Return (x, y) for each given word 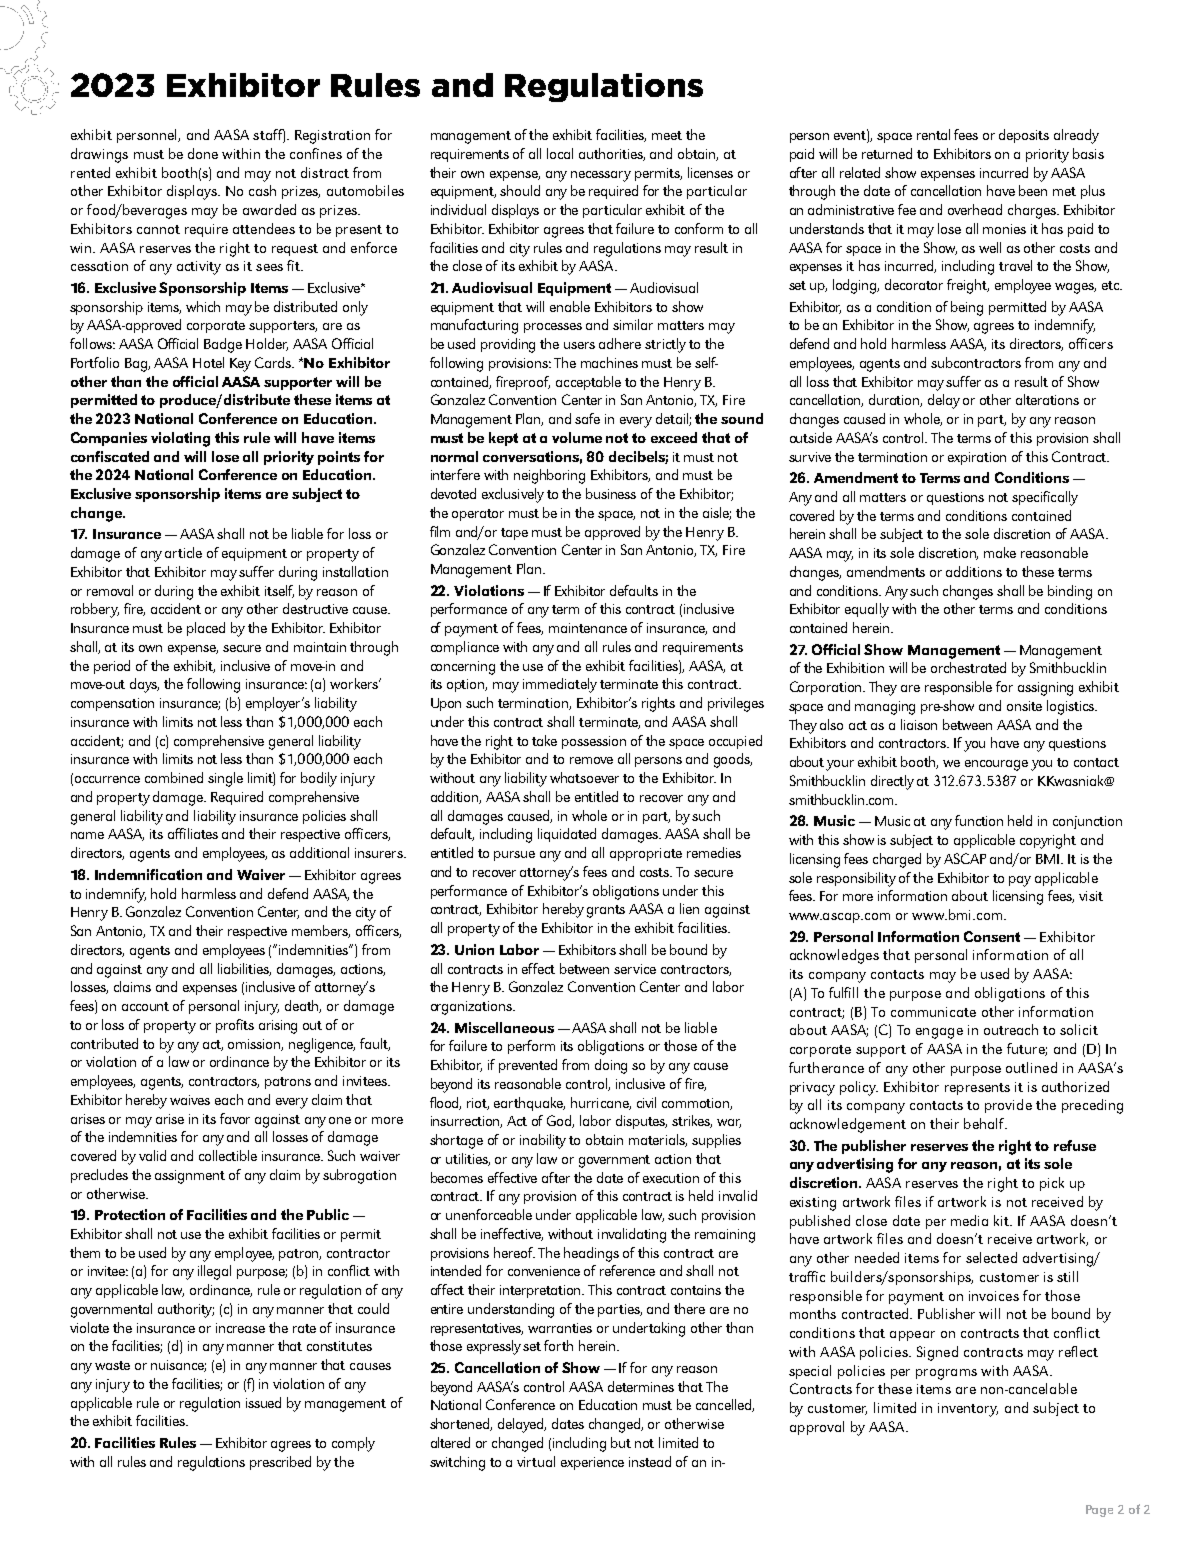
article (183, 552)
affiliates (193, 833)
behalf (985, 1123)
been (1033, 190)
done (203, 153)
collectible (228, 1155)
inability (543, 1141)
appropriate (646, 854)
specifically (1045, 498)
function (979, 820)
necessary (601, 176)
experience (592, 1463)
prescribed (280, 1463)
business (611, 493)
